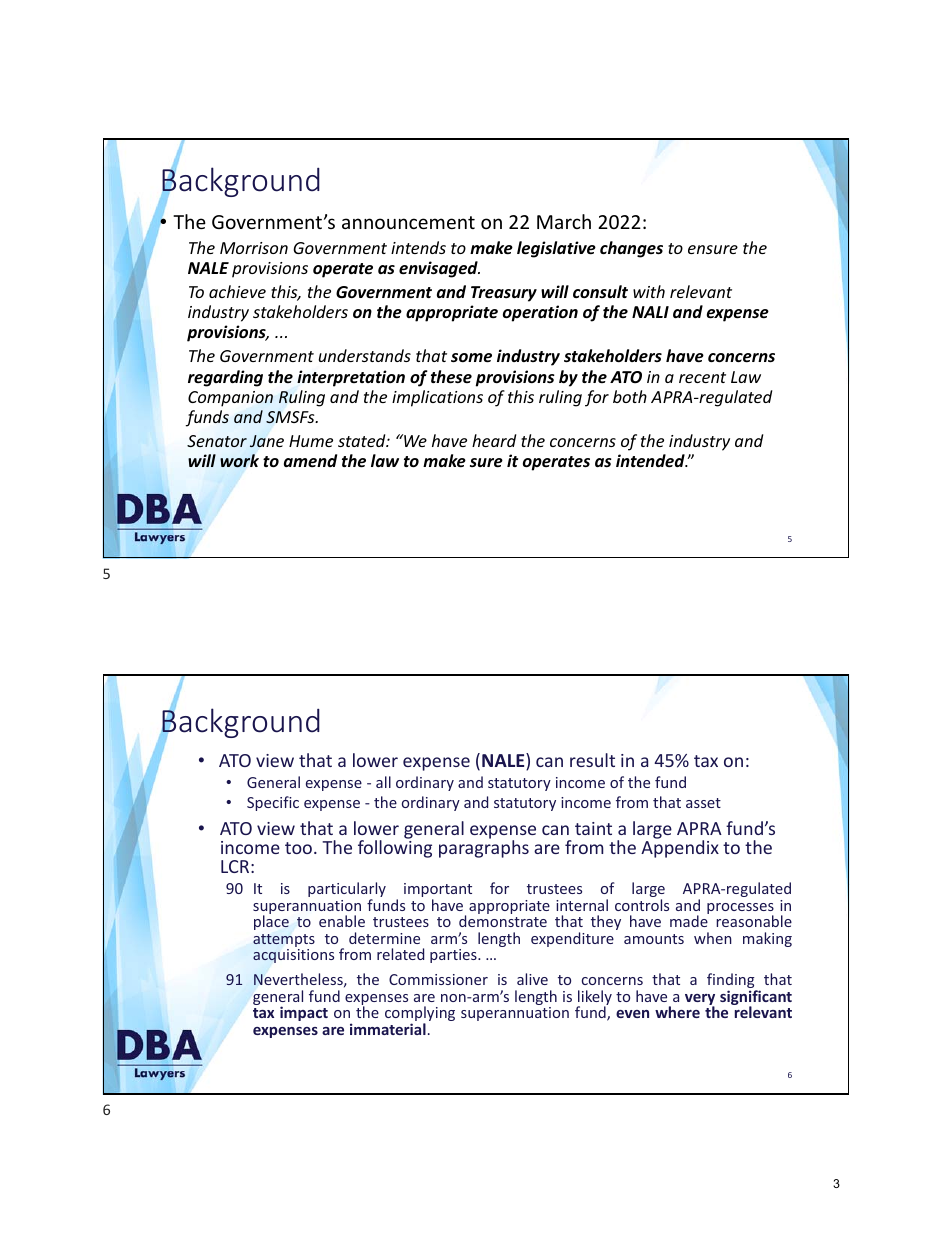  I want to click on changes, so click(631, 249).
